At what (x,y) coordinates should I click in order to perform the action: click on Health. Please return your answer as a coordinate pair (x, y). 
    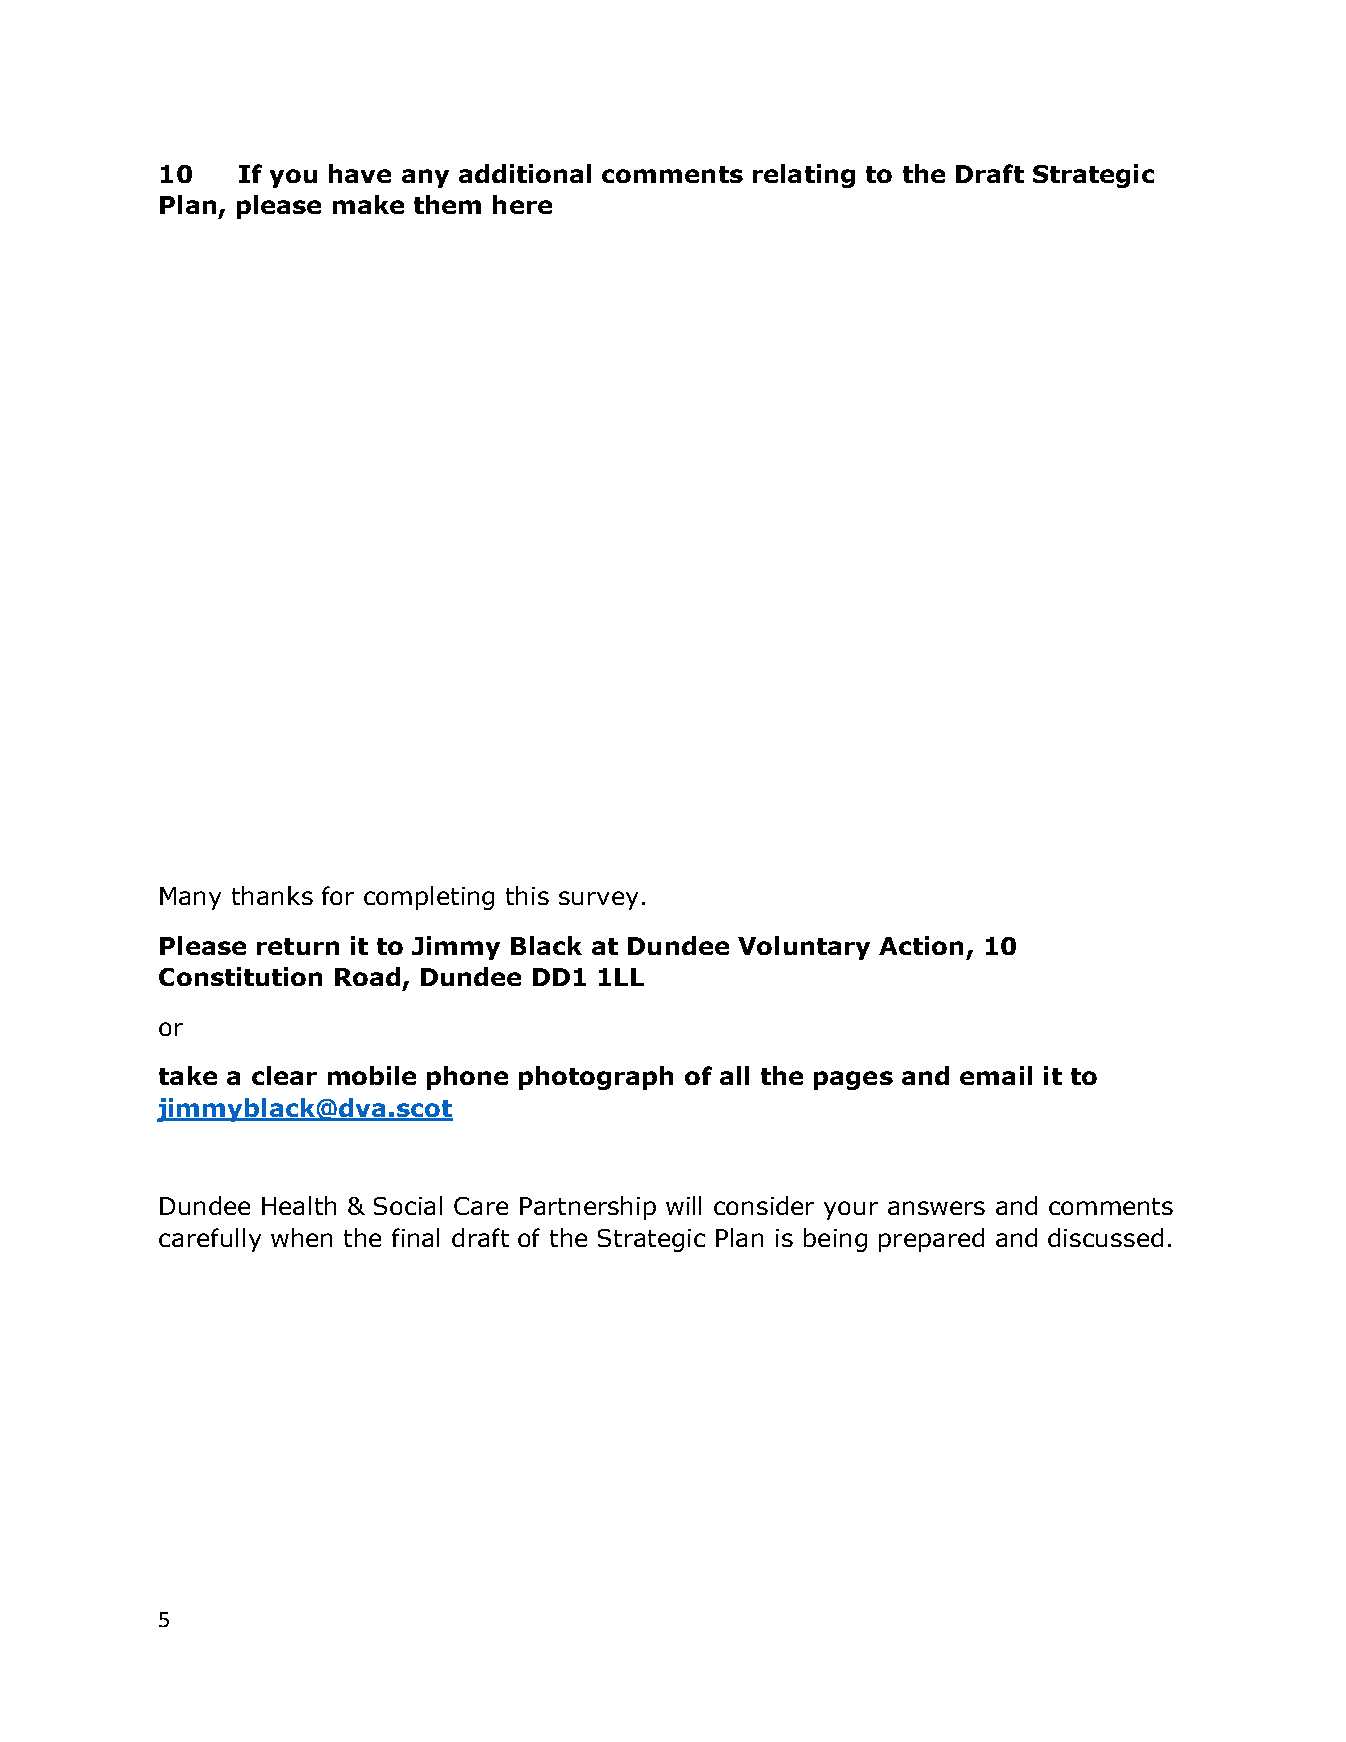
    Looking at the image, I should click on (299, 1205).
